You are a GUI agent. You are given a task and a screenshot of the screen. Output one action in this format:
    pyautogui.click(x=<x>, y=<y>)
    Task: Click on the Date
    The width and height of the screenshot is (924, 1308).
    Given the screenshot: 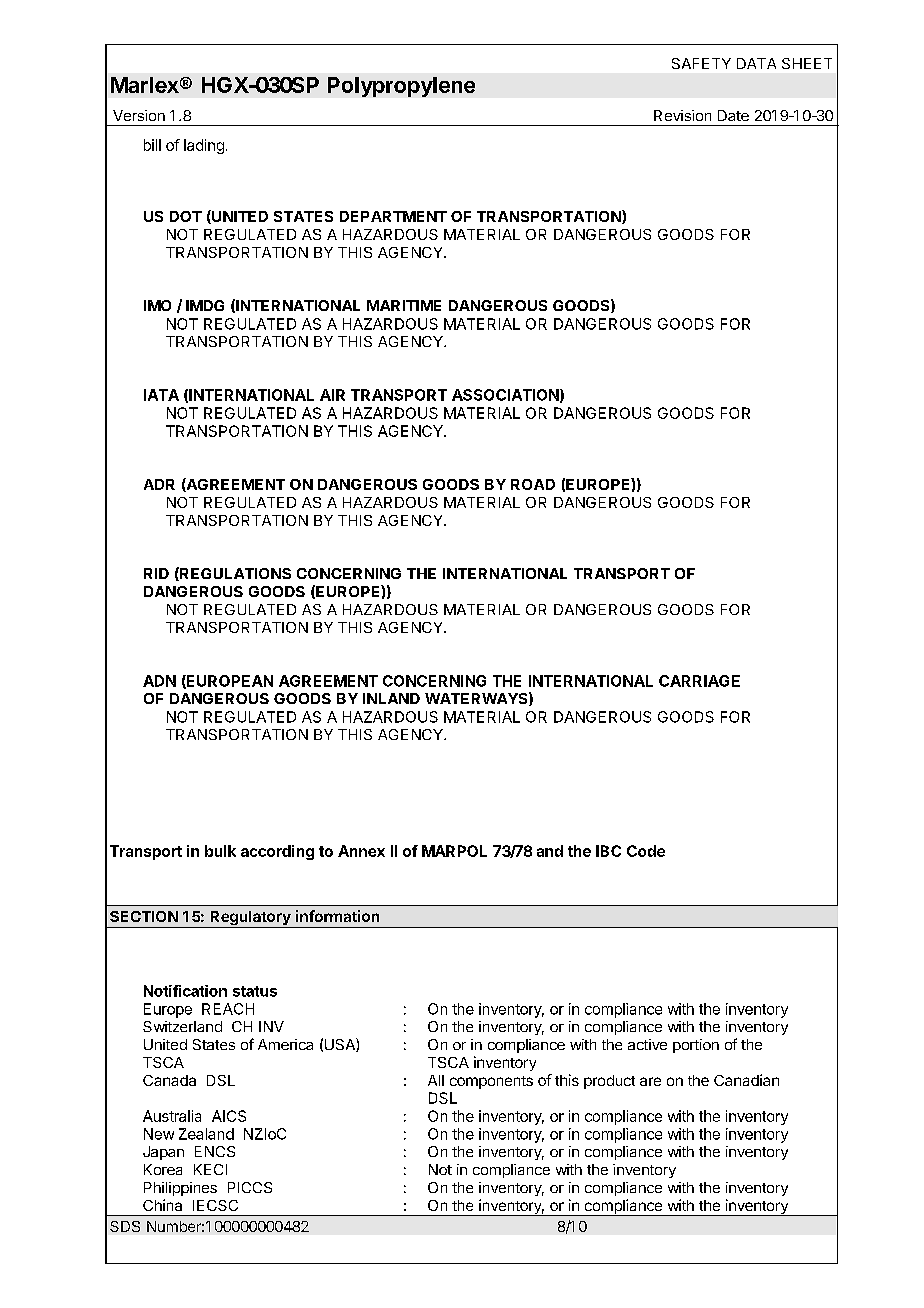 What is the action you would take?
    pyautogui.click(x=733, y=115)
